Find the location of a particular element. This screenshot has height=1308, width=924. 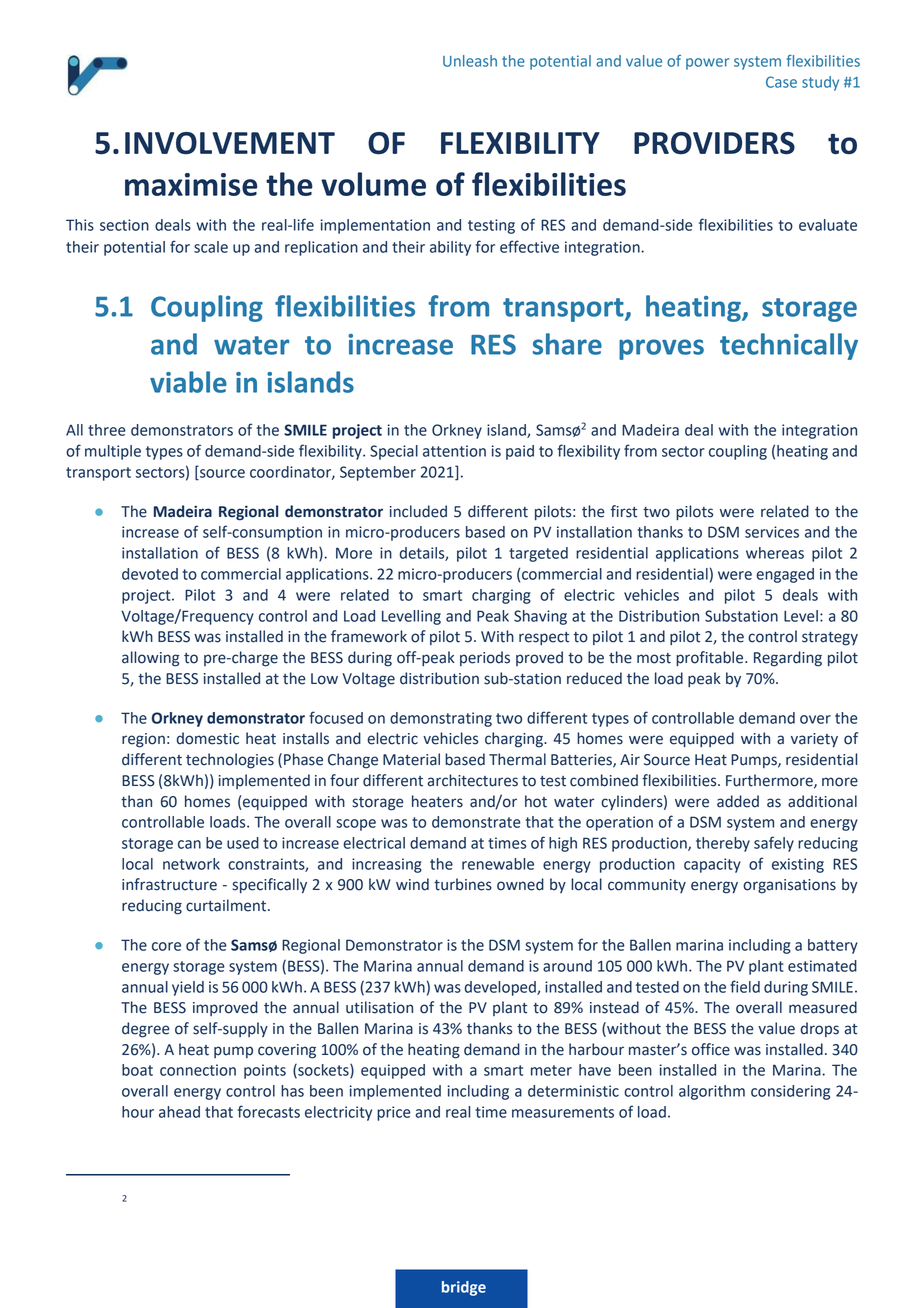

ahead is located at coordinates (179, 1112).
